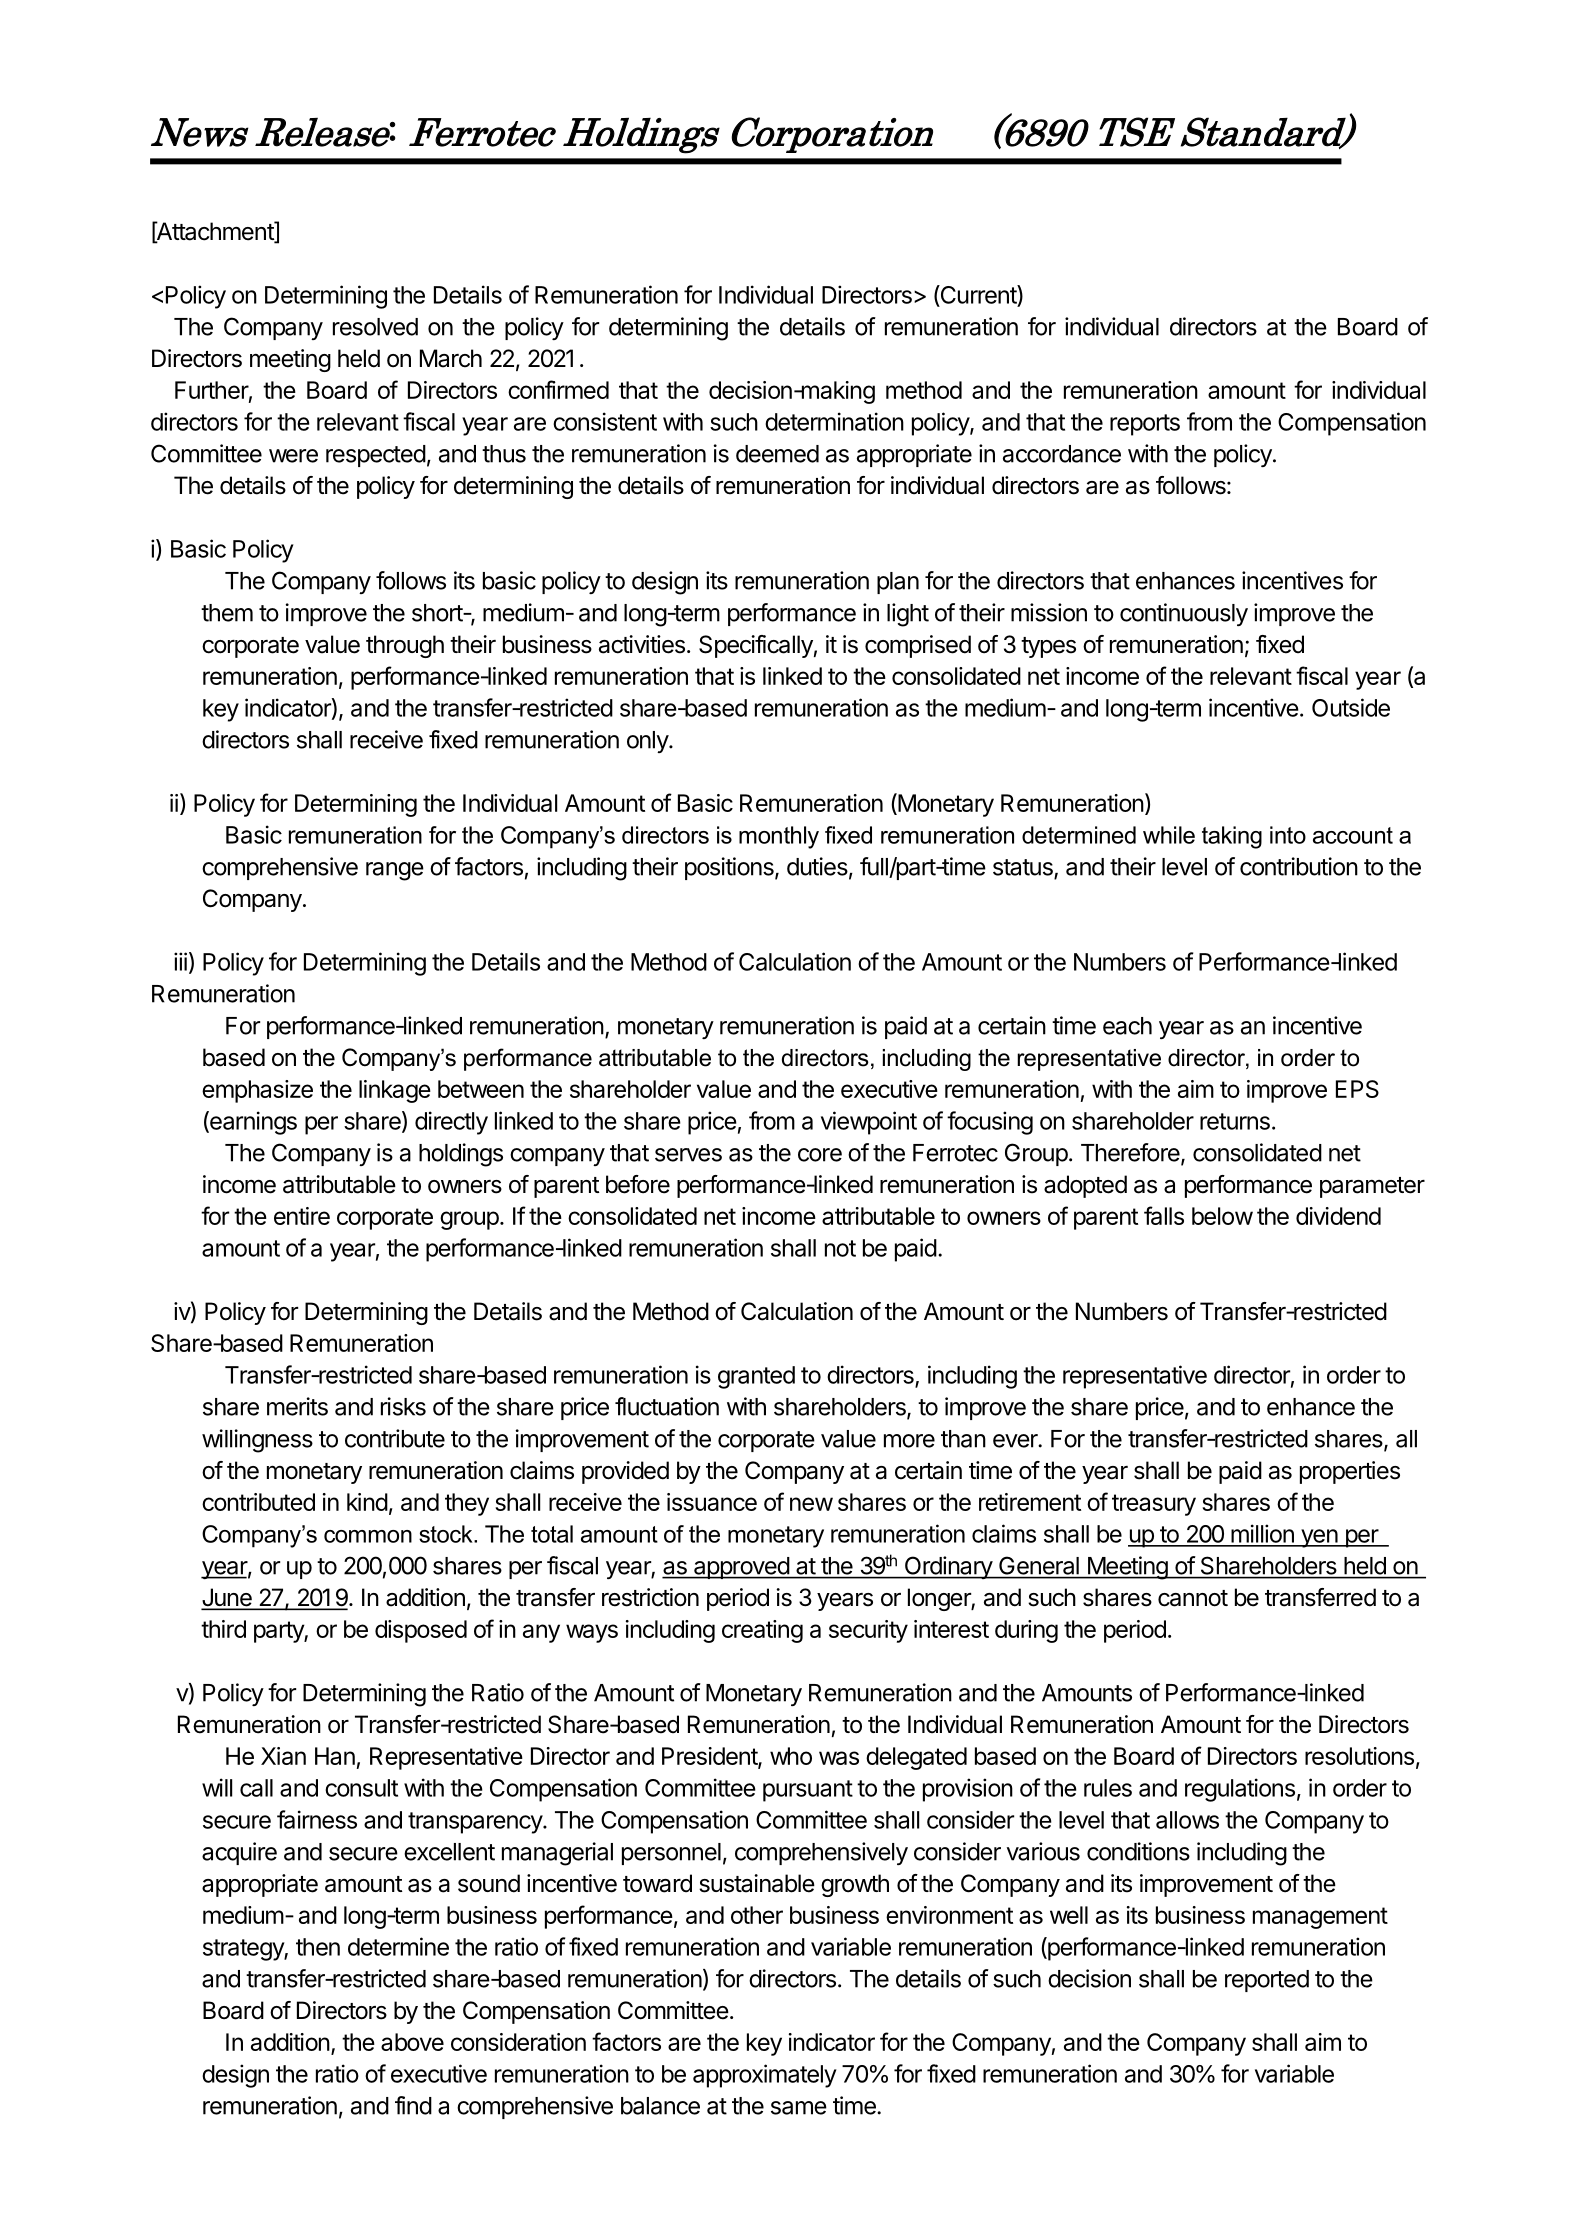 The height and width of the document is (2229, 1576). Describe the element at coordinates (765, 2076) in the document. I see `approximately` at that location.
